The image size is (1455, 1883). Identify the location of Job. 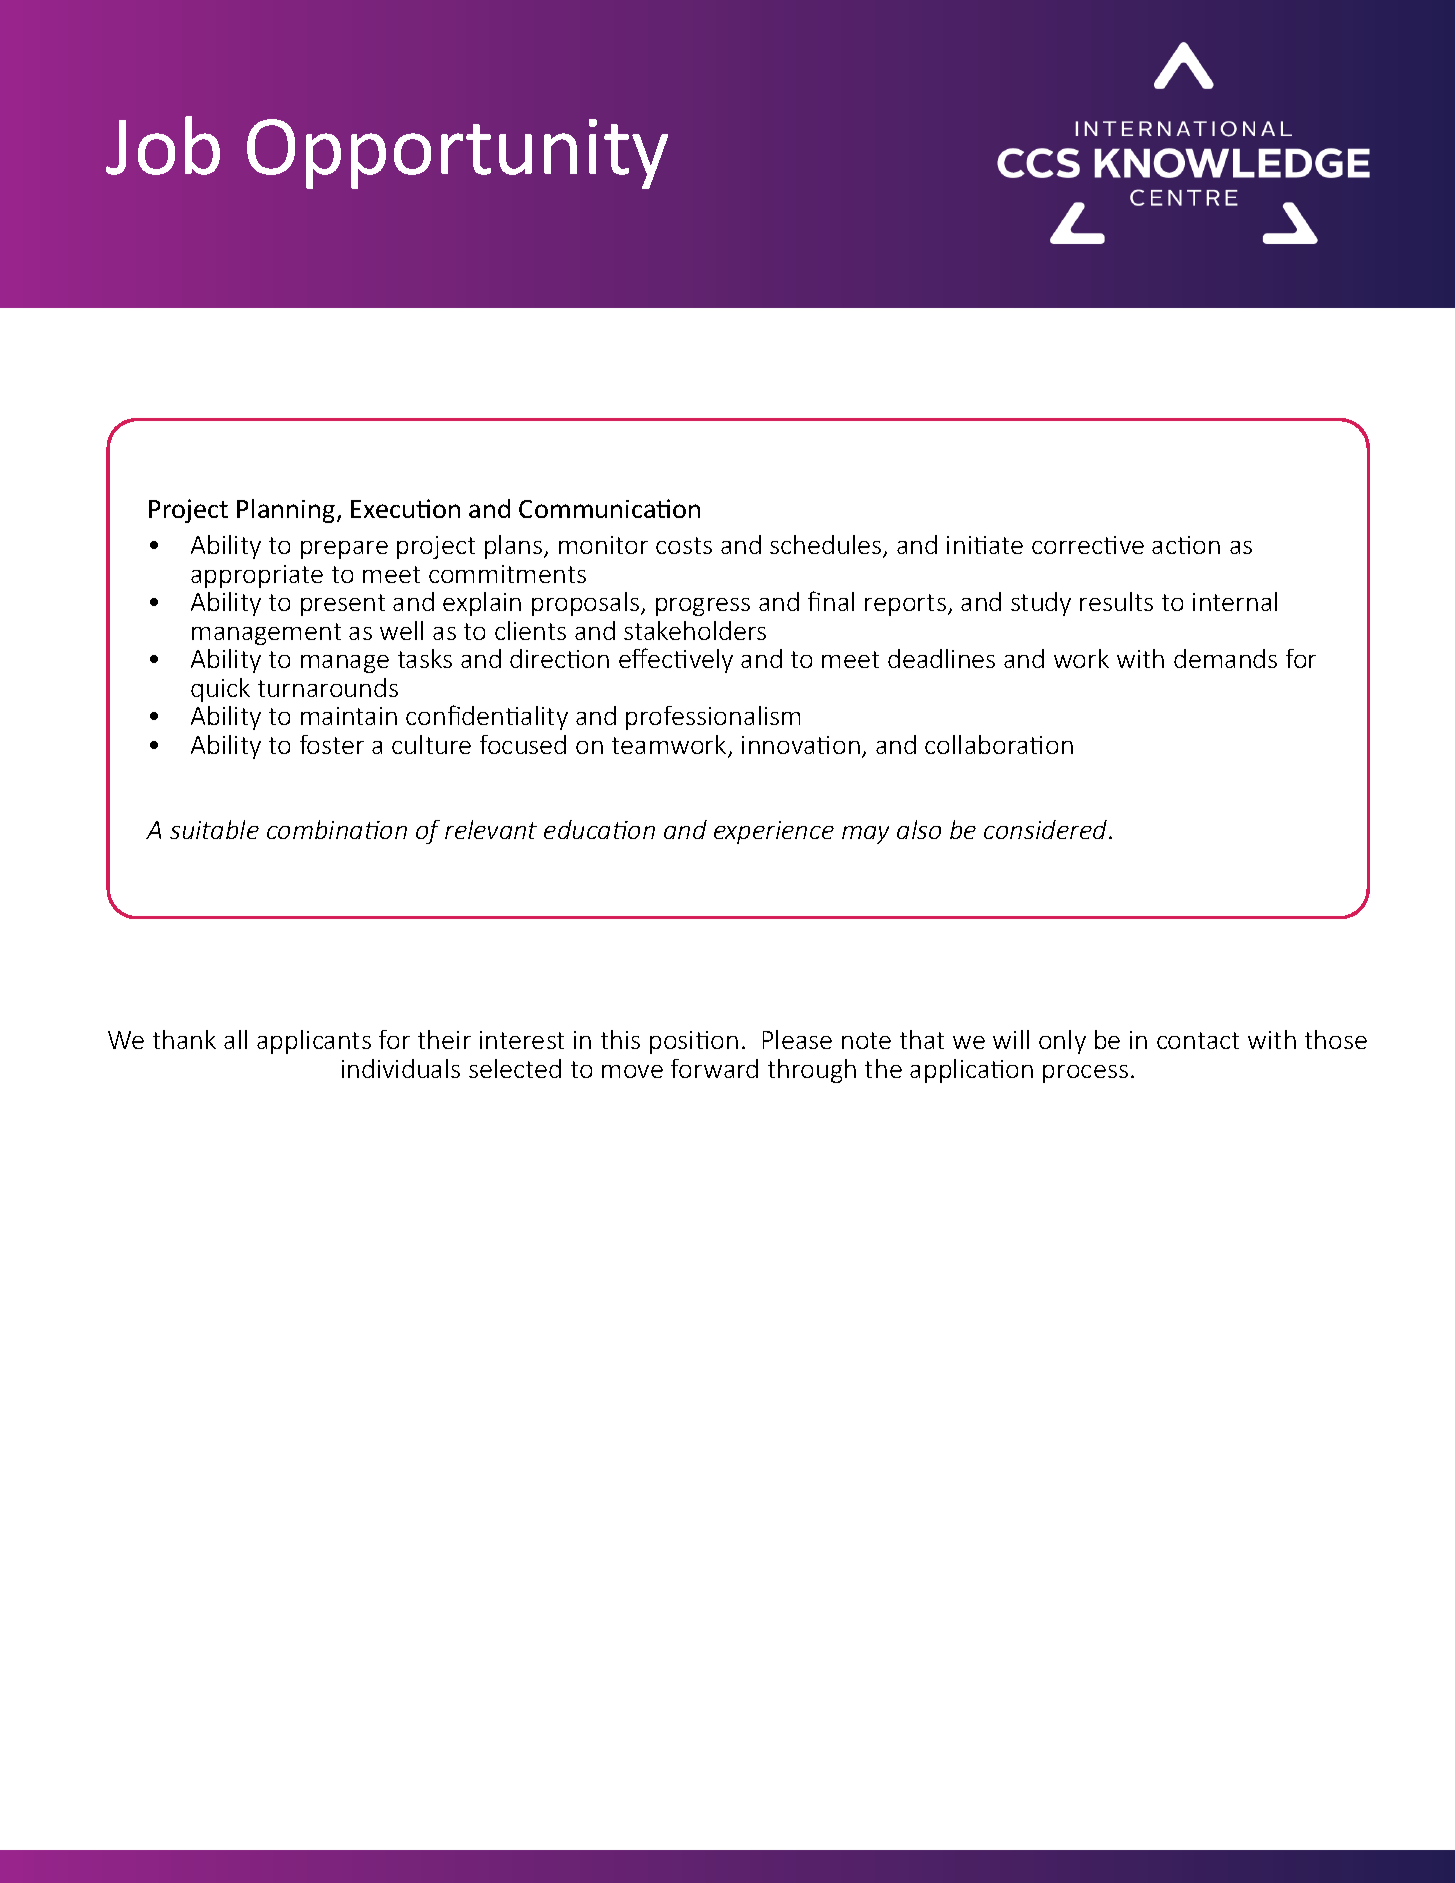
(163, 145).
